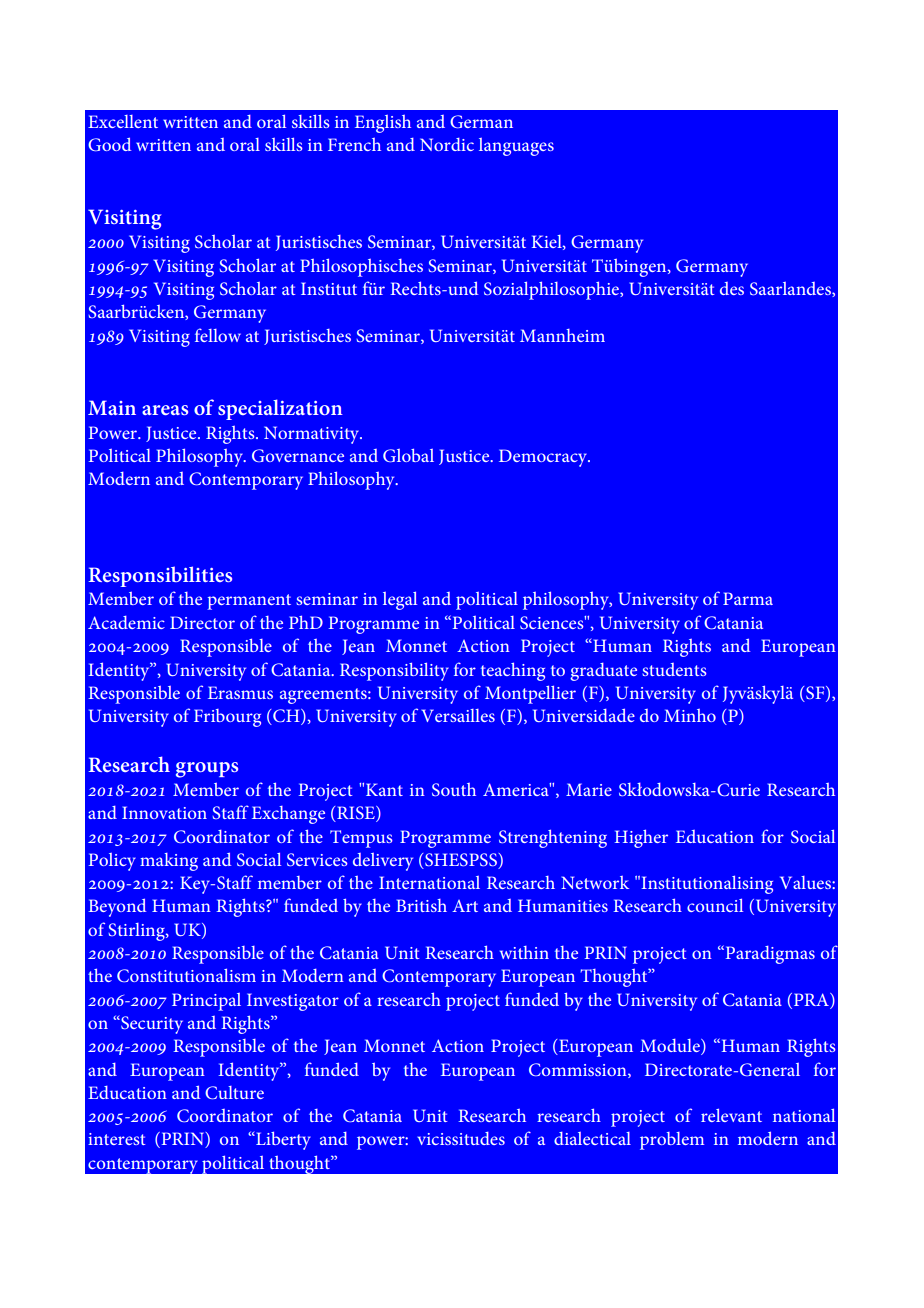 The image size is (924, 1308). What do you see at coordinates (165, 410) in the page?
I see `areas` at bounding box center [165, 410].
